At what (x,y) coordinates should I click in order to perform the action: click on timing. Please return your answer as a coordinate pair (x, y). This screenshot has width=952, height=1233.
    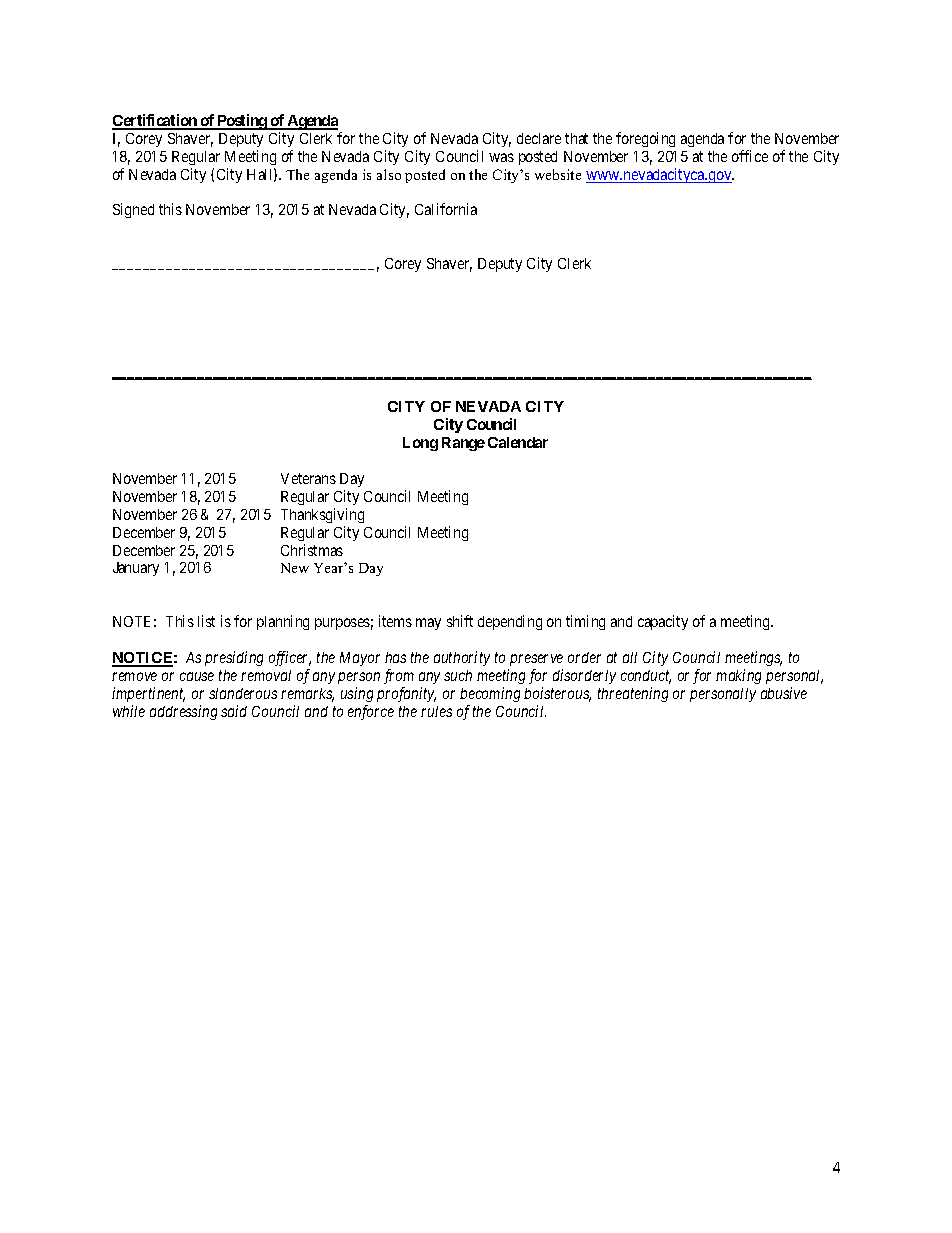
    Looking at the image, I should click on (585, 622).
